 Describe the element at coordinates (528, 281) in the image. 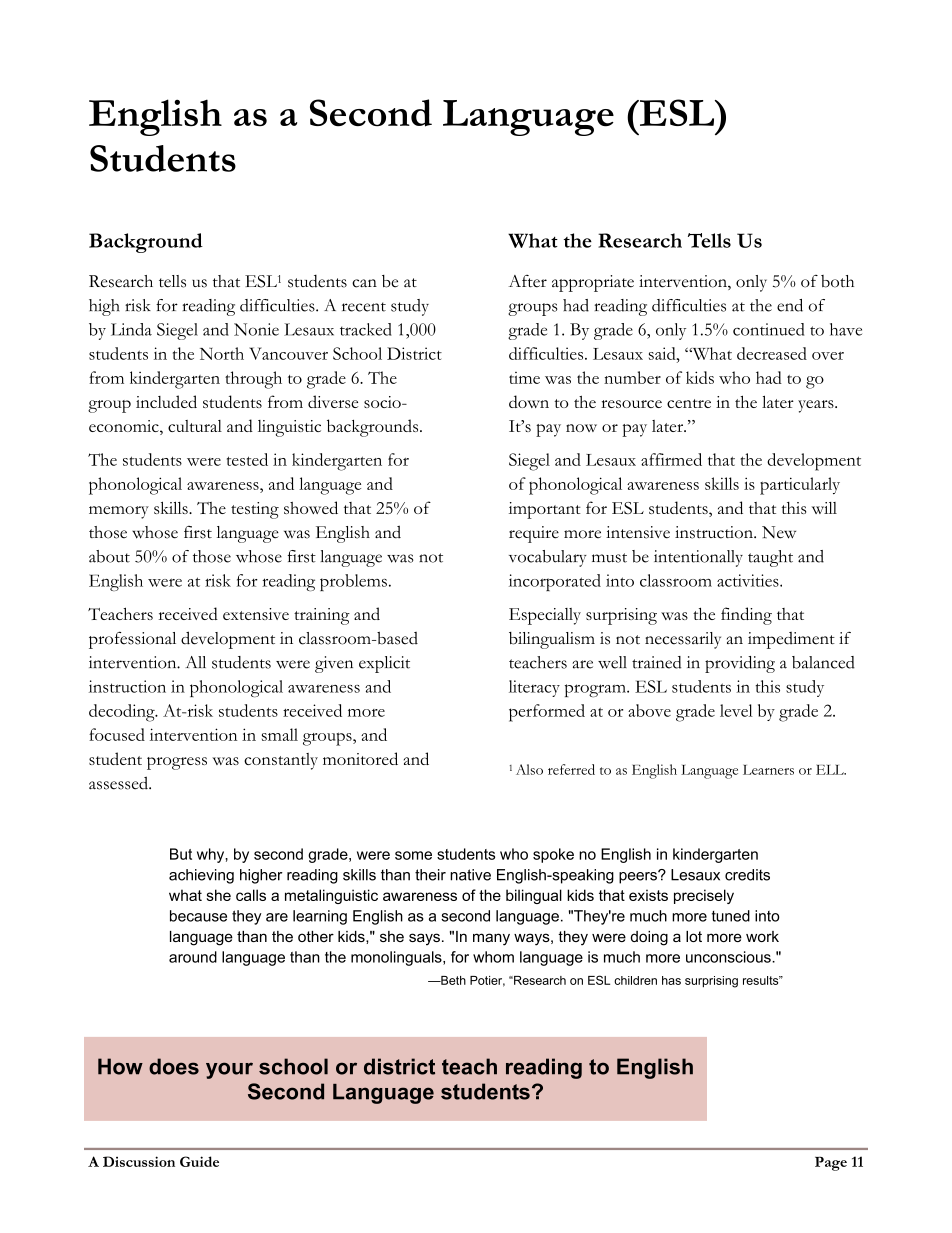

I see `After` at that location.
